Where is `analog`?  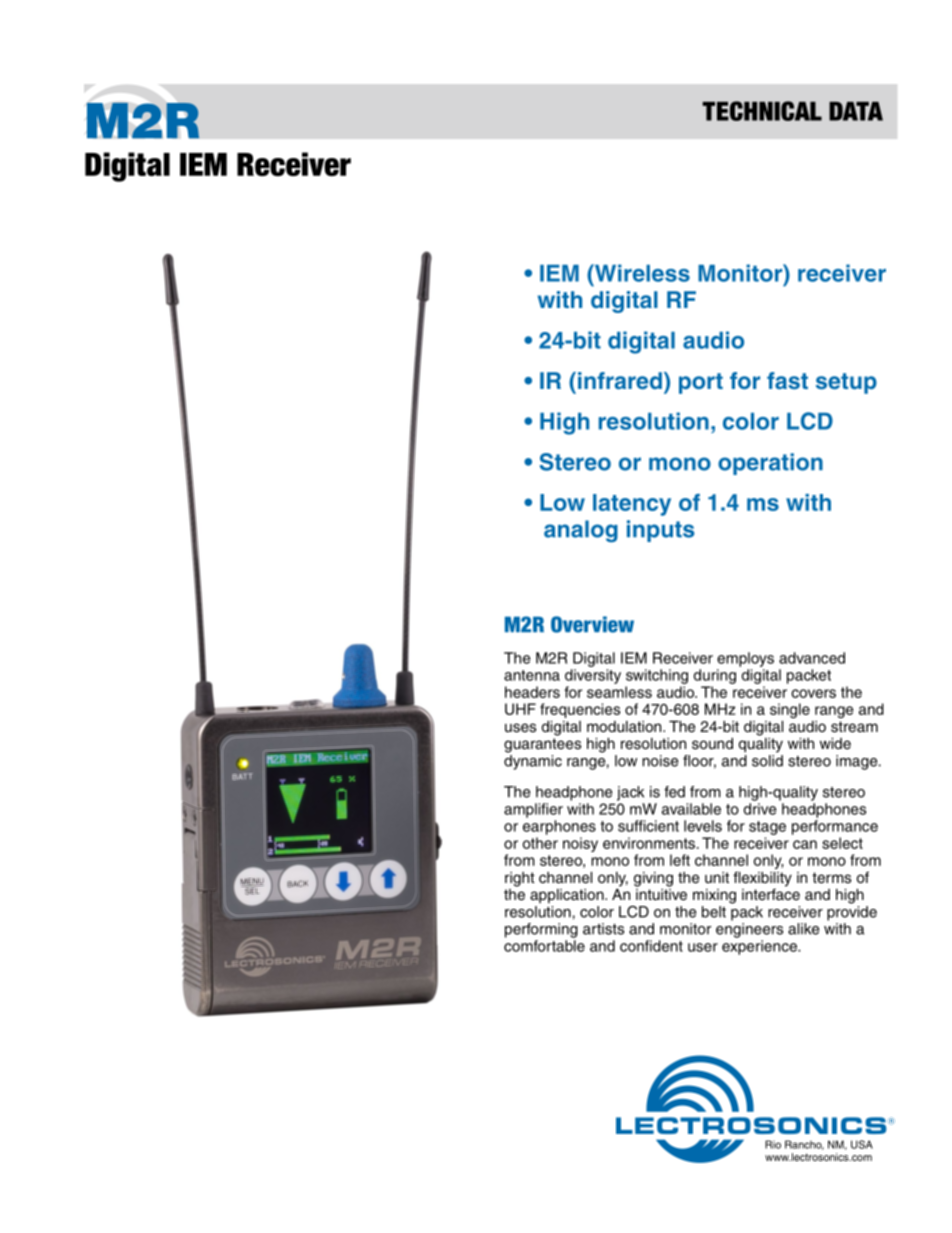 analog is located at coordinates (581, 531).
